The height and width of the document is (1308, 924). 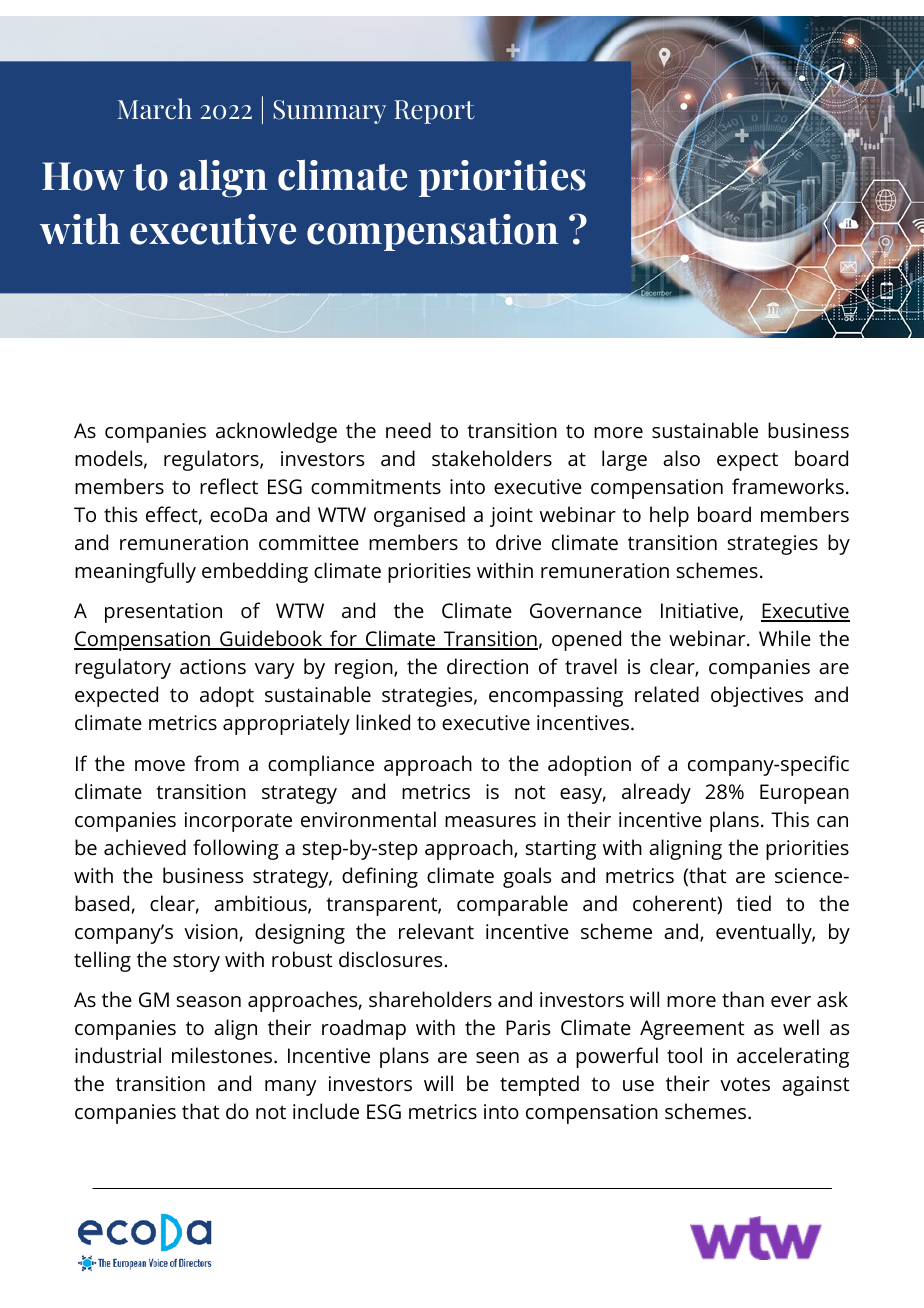 I want to click on Report, so click(x=434, y=112).
